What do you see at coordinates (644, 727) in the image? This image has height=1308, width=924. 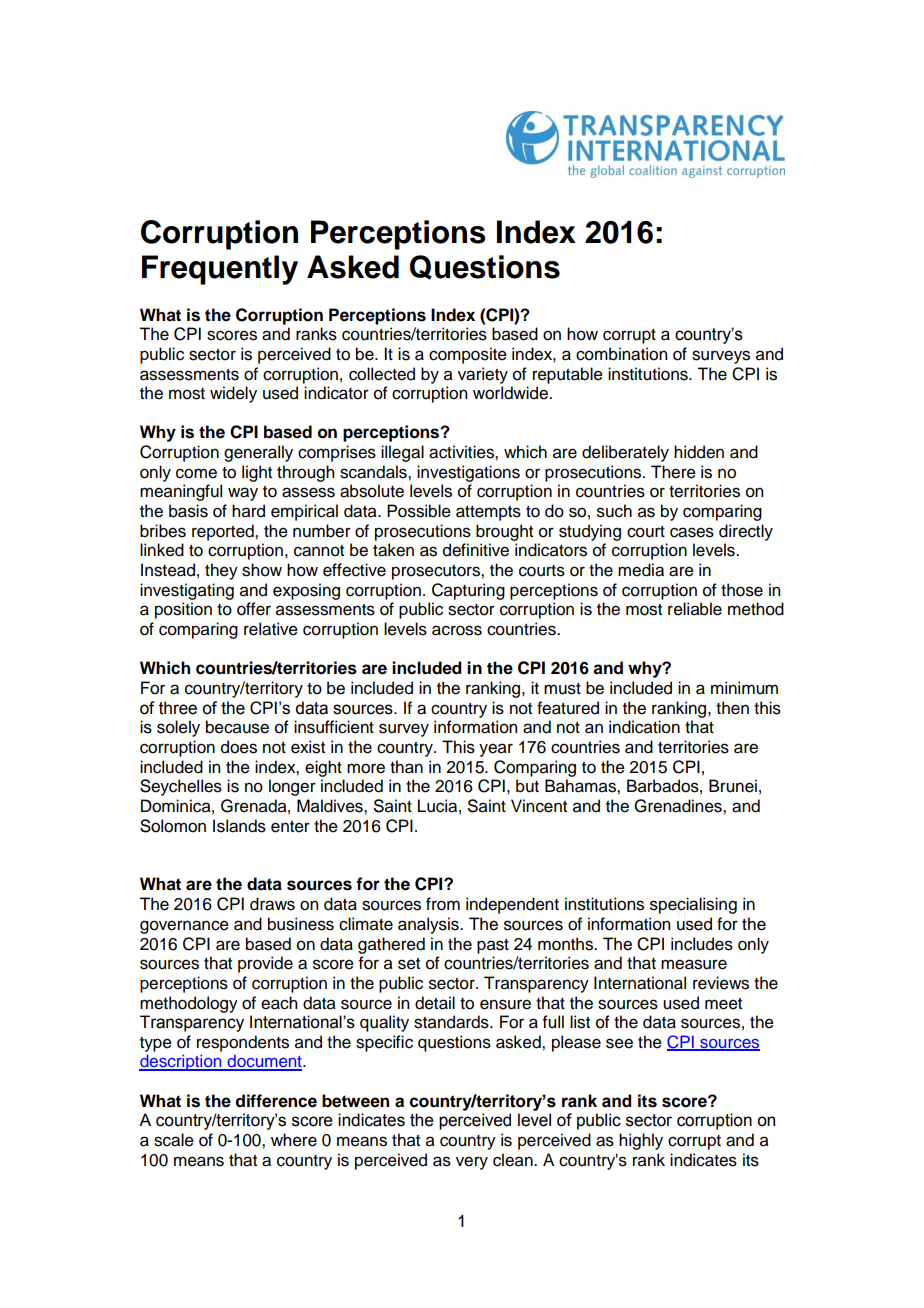 I see `indication` at bounding box center [644, 727].
